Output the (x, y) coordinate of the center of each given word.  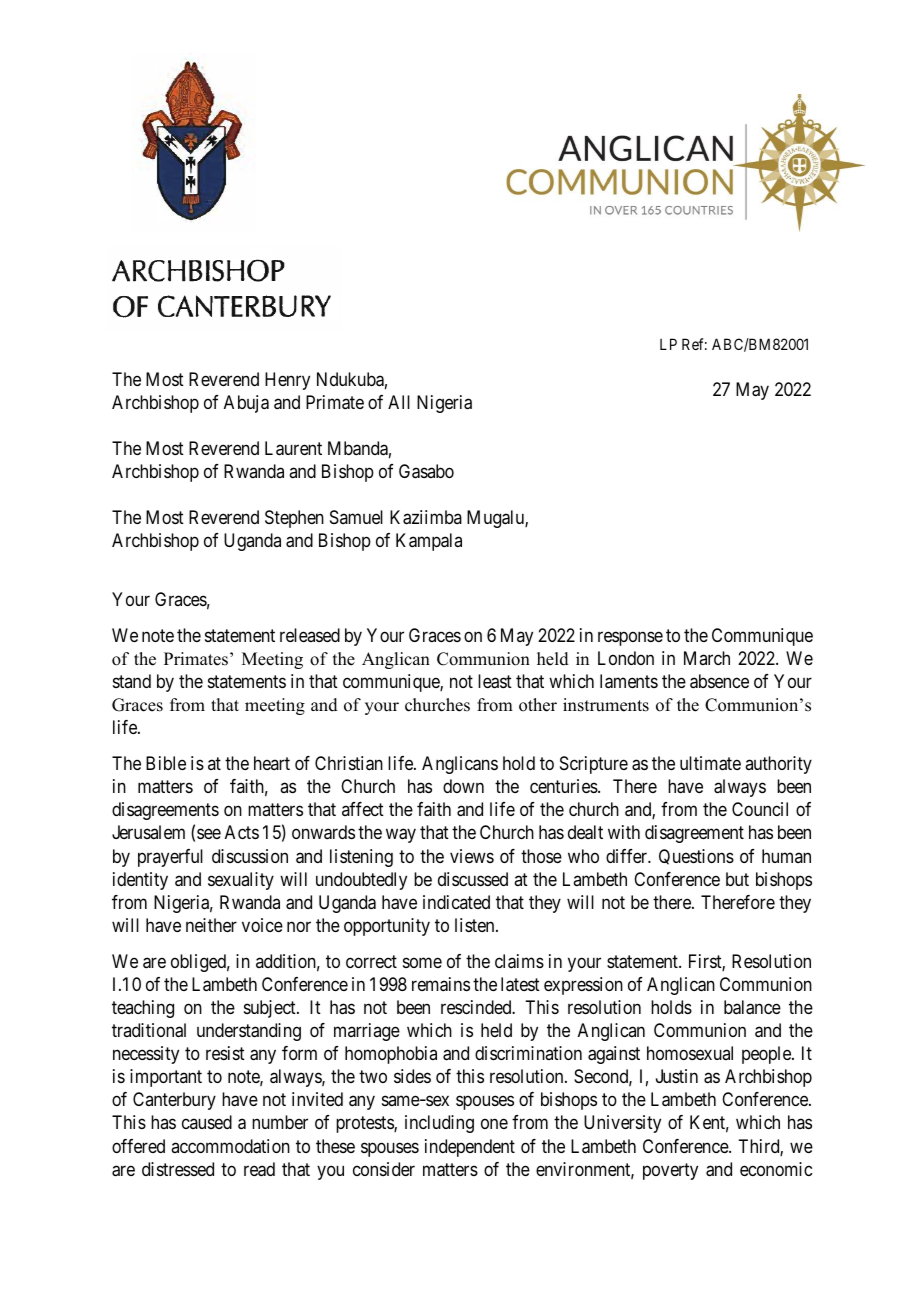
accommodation (230, 1146)
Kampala (429, 542)
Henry (287, 381)
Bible (166, 763)
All (399, 402)
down (463, 786)
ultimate (710, 763)
